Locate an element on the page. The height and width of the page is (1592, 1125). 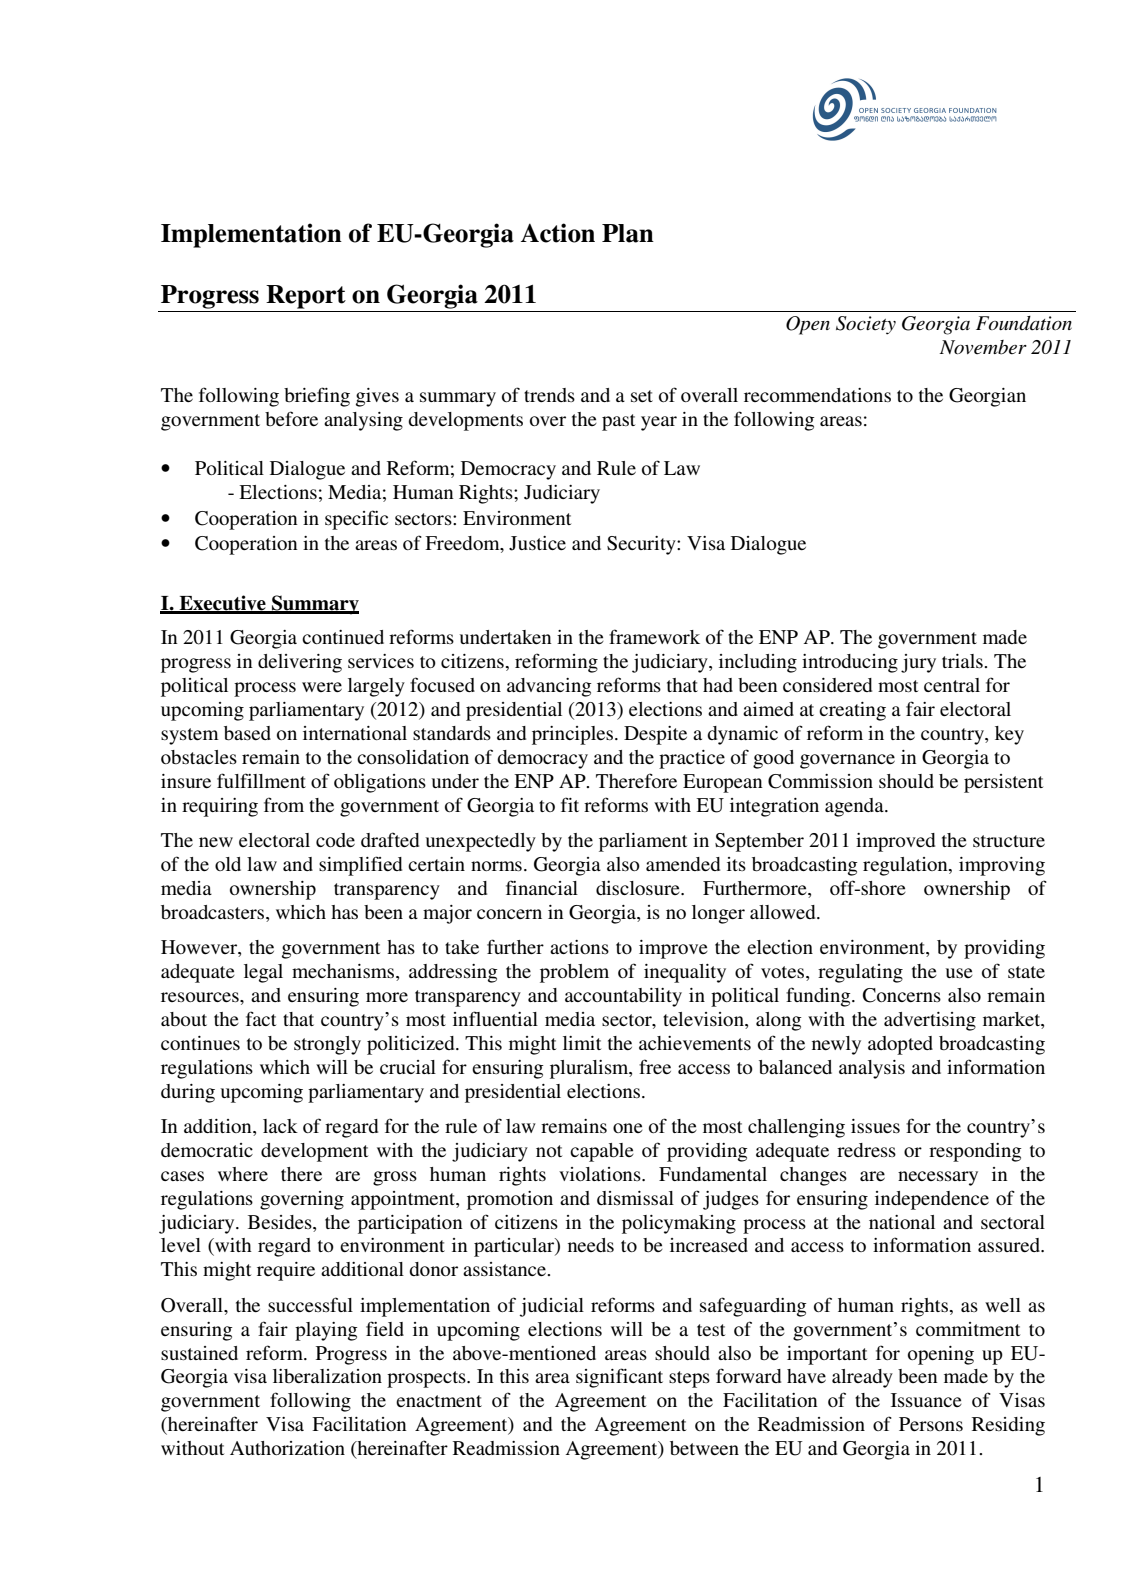
Society is located at coordinates (866, 325).
